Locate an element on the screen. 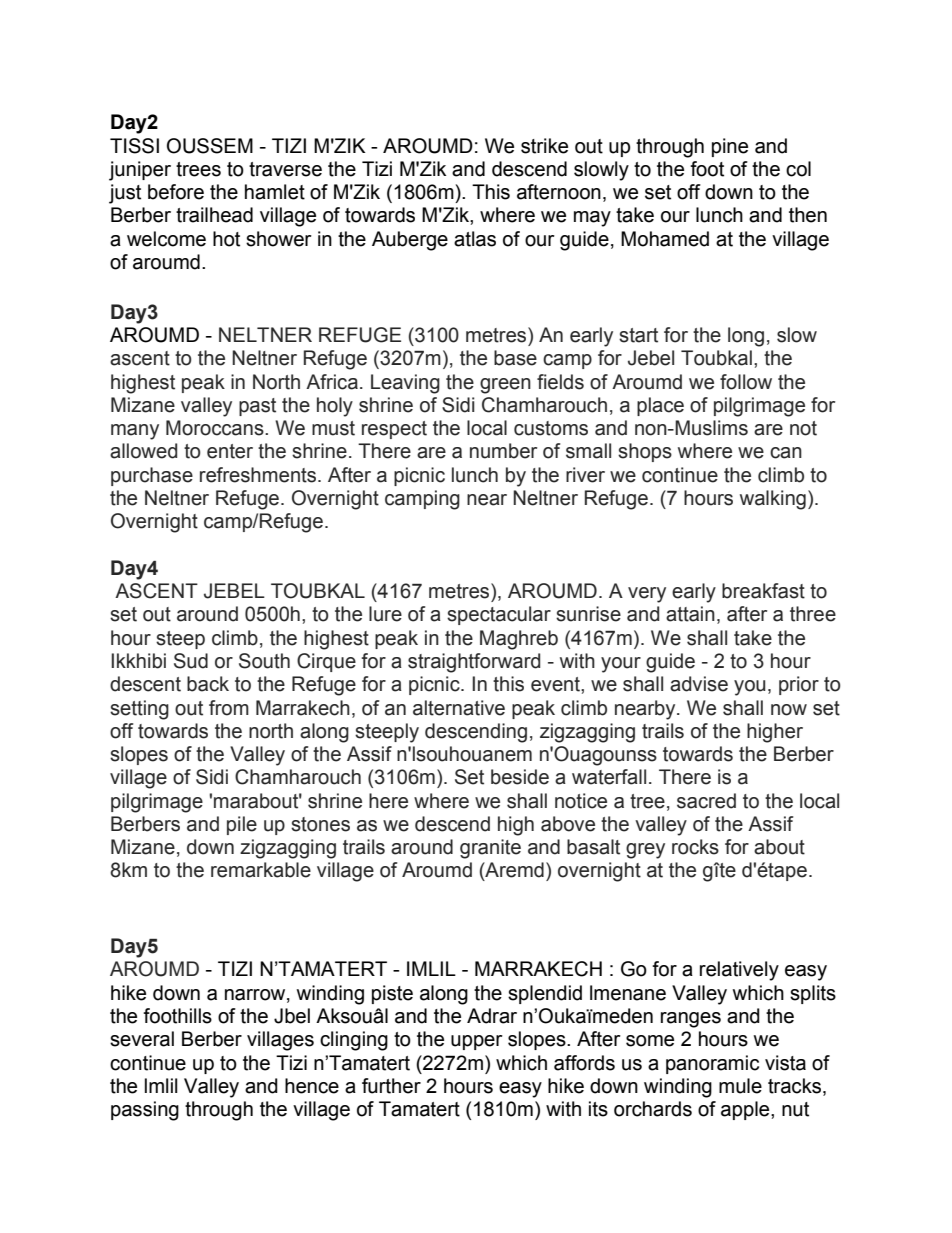  walking is located at coordinates (773, 500).
